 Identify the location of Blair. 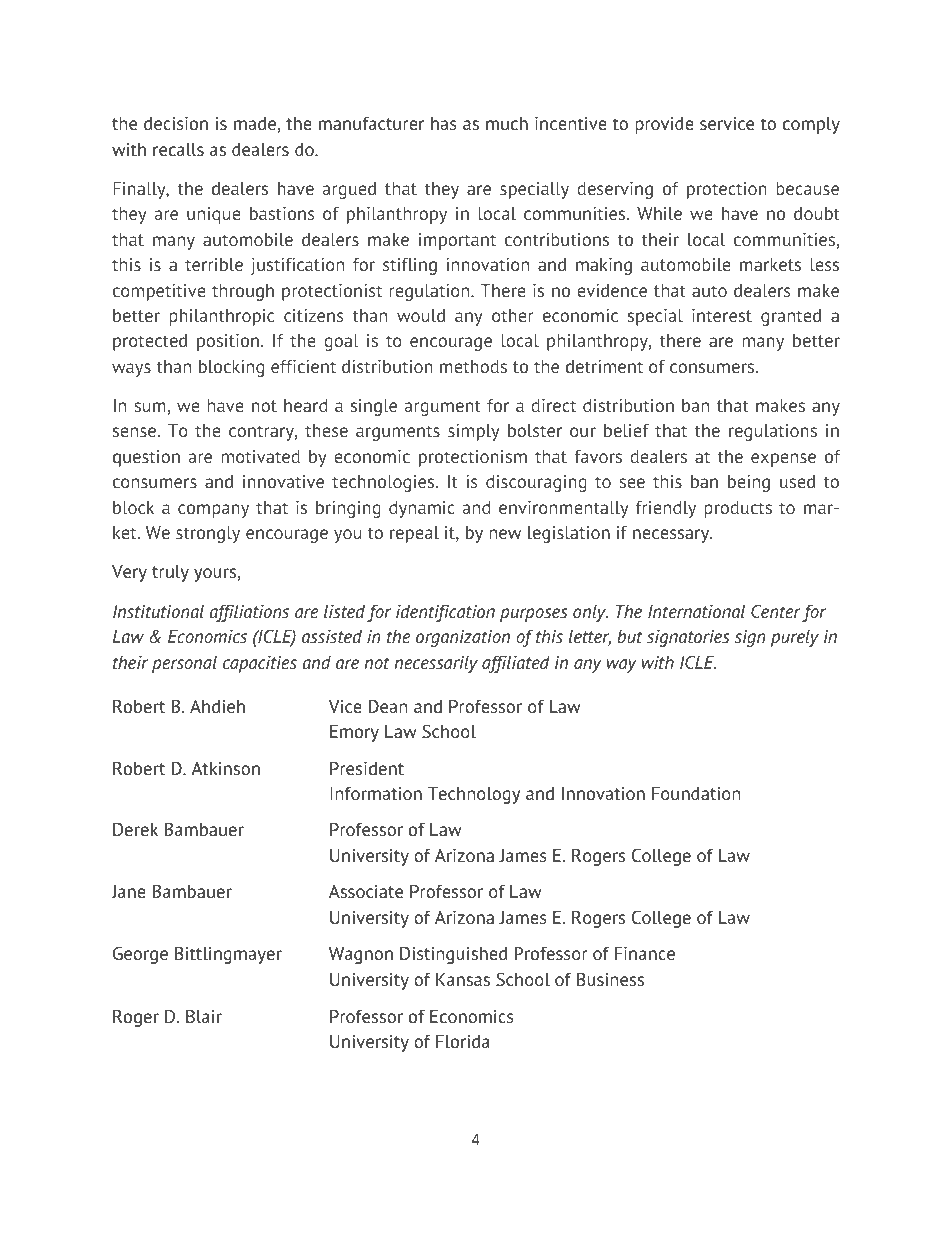
(204, 1016).
